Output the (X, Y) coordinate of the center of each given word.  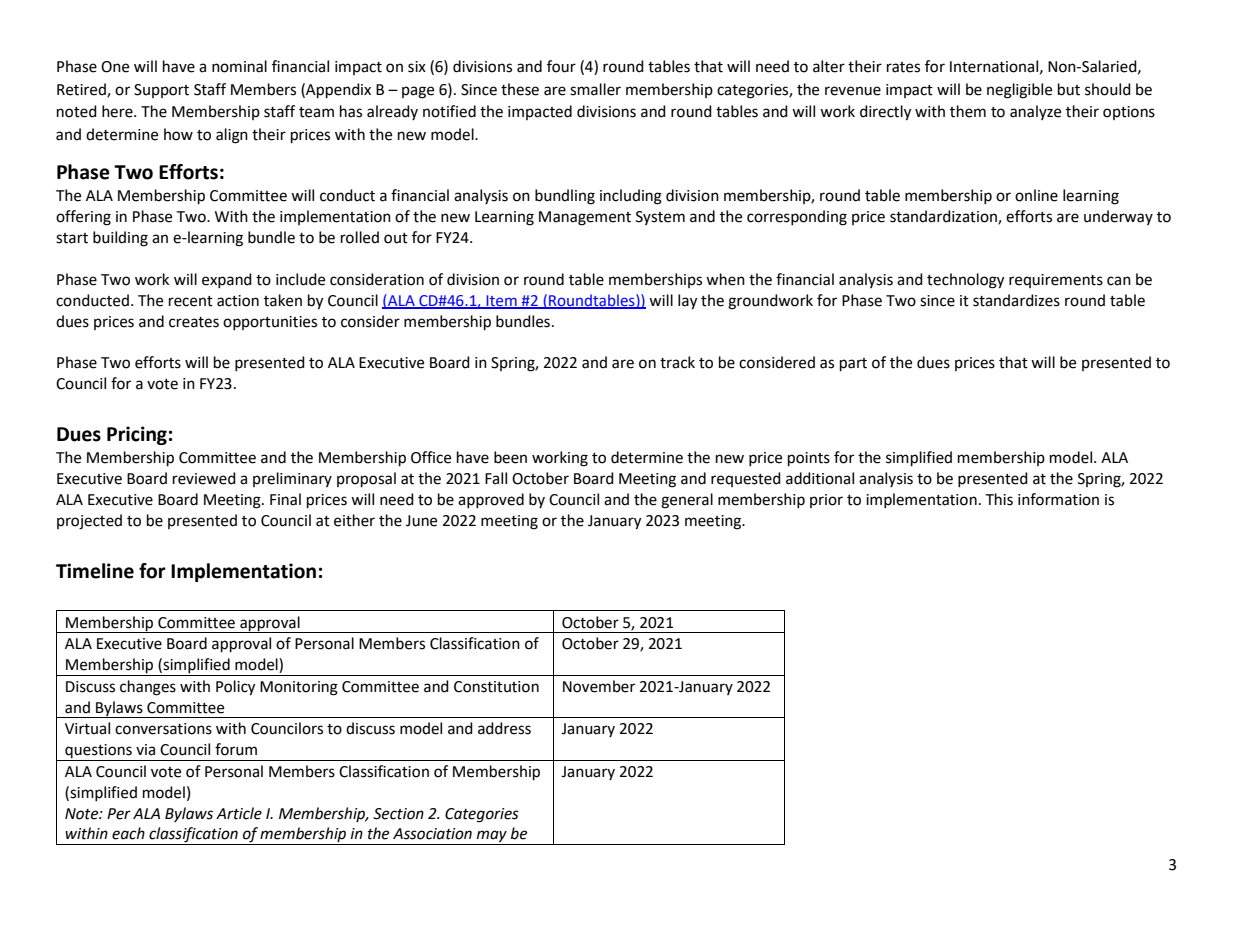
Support (161, 91)
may (492, 837)
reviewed (204, 478)
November (599, 686)
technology (965, 281)
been (510, 457)
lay (687, 302)
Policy (235, 688)
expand (227, 280)
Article (239, 813)
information (1058, 499)
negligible (1019, 91)
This (999, 499)
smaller (595, 89)
